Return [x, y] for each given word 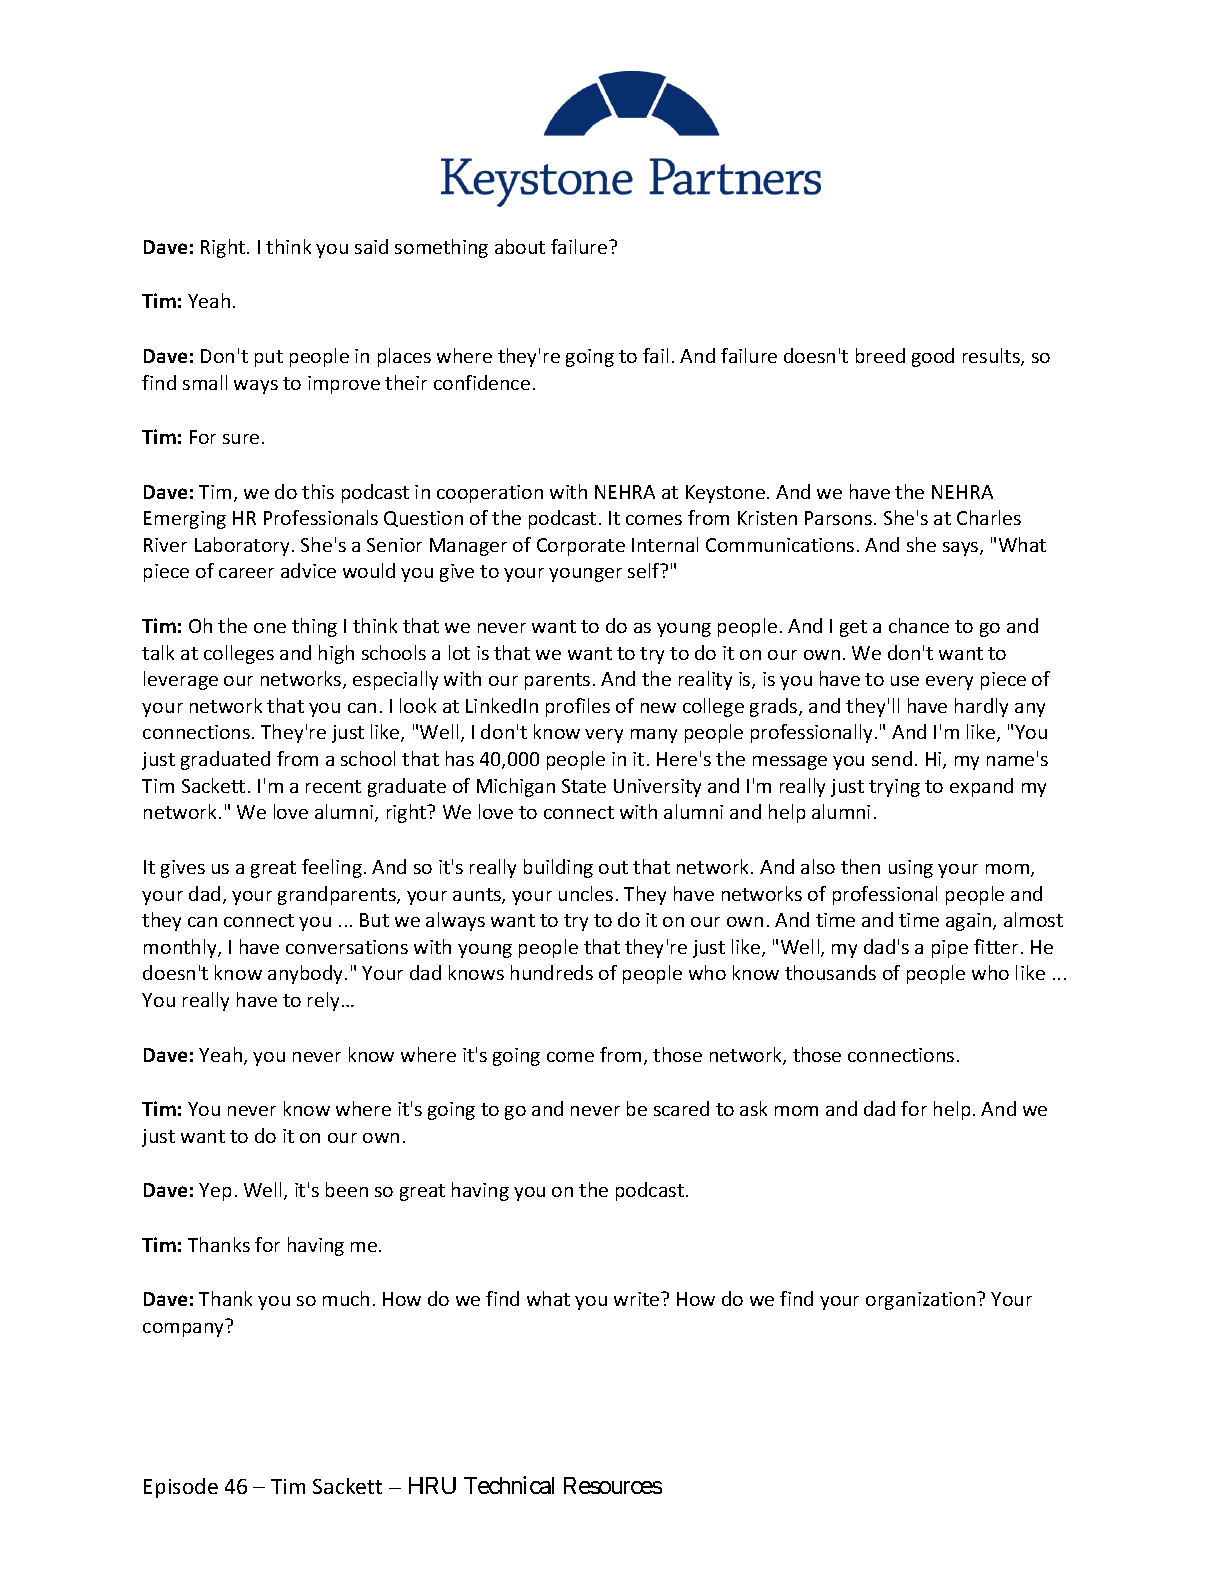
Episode [181, 1488]
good [933, 357]
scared [681, 1108]
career [246, 573]
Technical [509, 1485]
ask [753, 1108]
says [962, 549]
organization [920, 1301]
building [558, 868]
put [269, 358]
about [520, 246]
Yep [215, 1192]
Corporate [581, 547]
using [911, 869]
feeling [332, 868]
